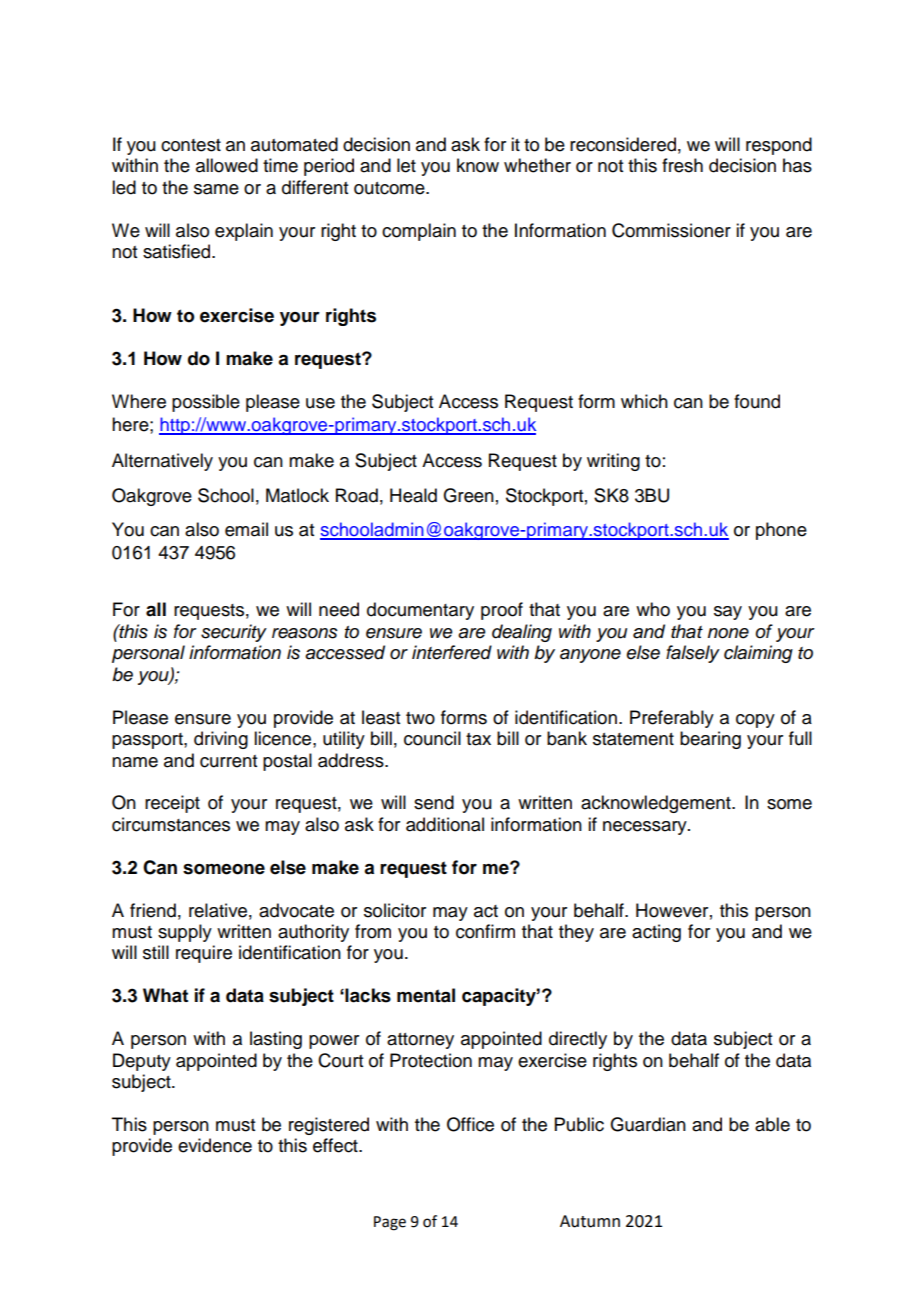 The height and width of the screenshot is (1308, 924). What do you see at coordinates (228, 761) in the screenshot?
I see `current` at bounding box center [228, 761].
